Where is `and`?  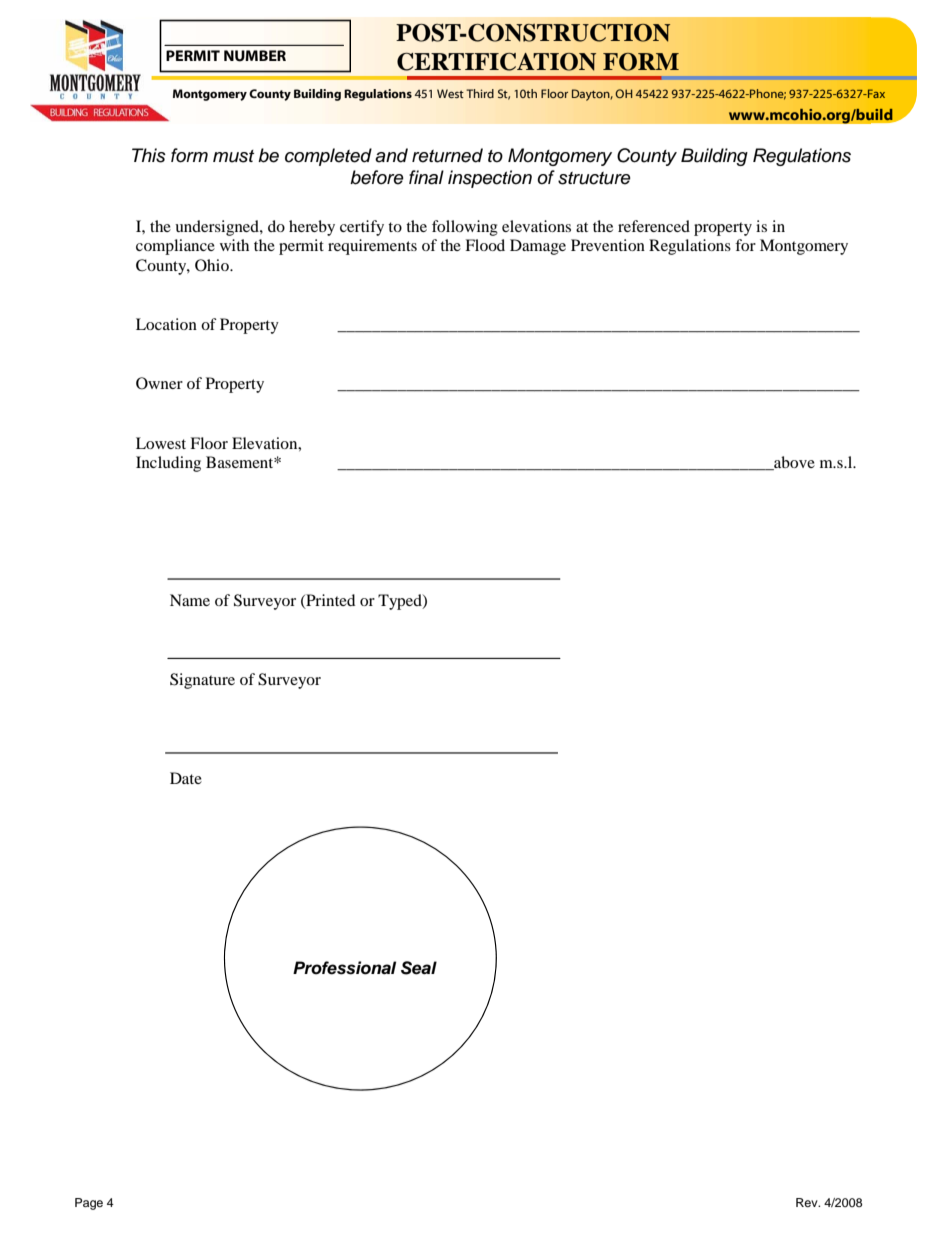
and is located at coordinates (391, 155).
